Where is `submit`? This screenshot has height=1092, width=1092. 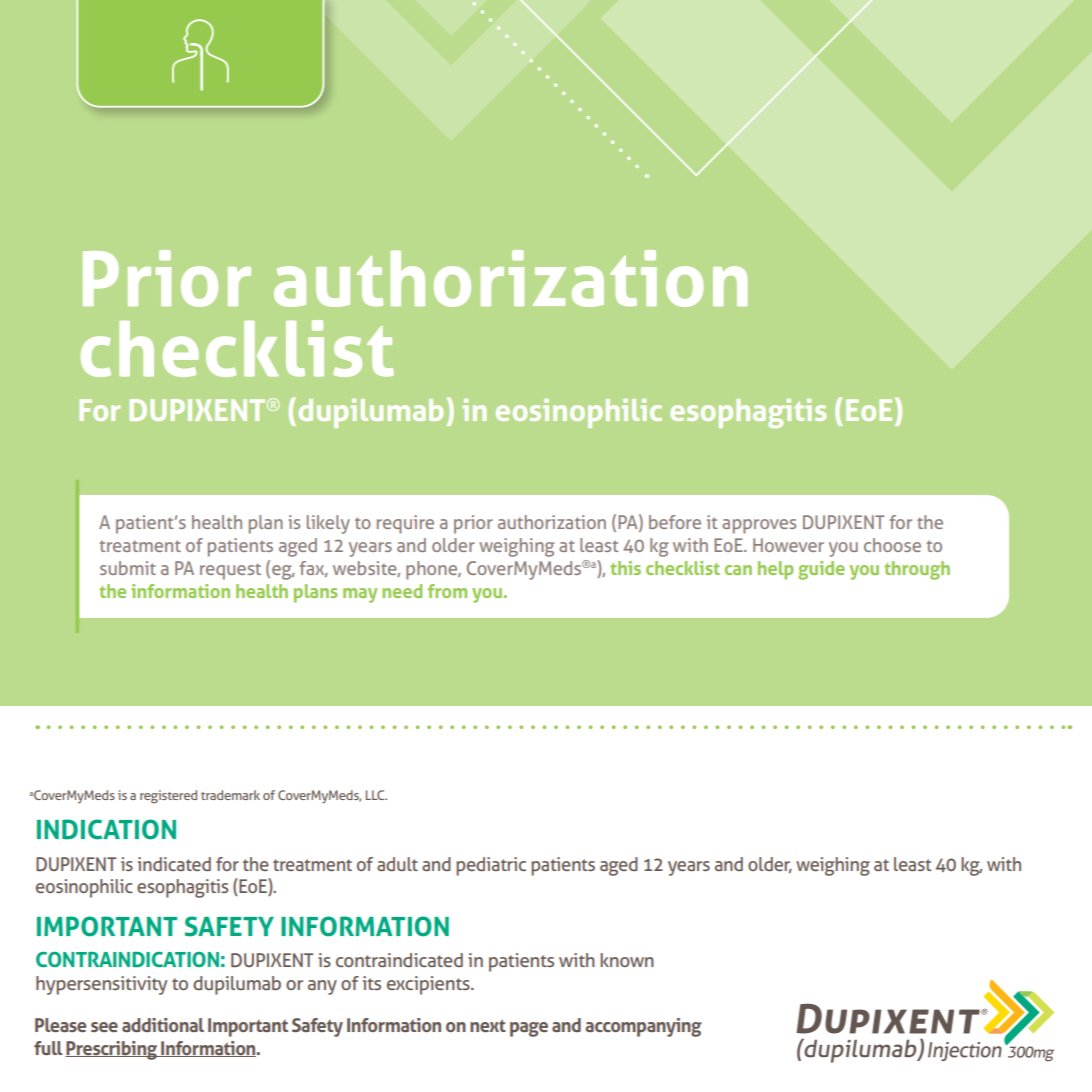 submit is located at coordinates (128, 568).
